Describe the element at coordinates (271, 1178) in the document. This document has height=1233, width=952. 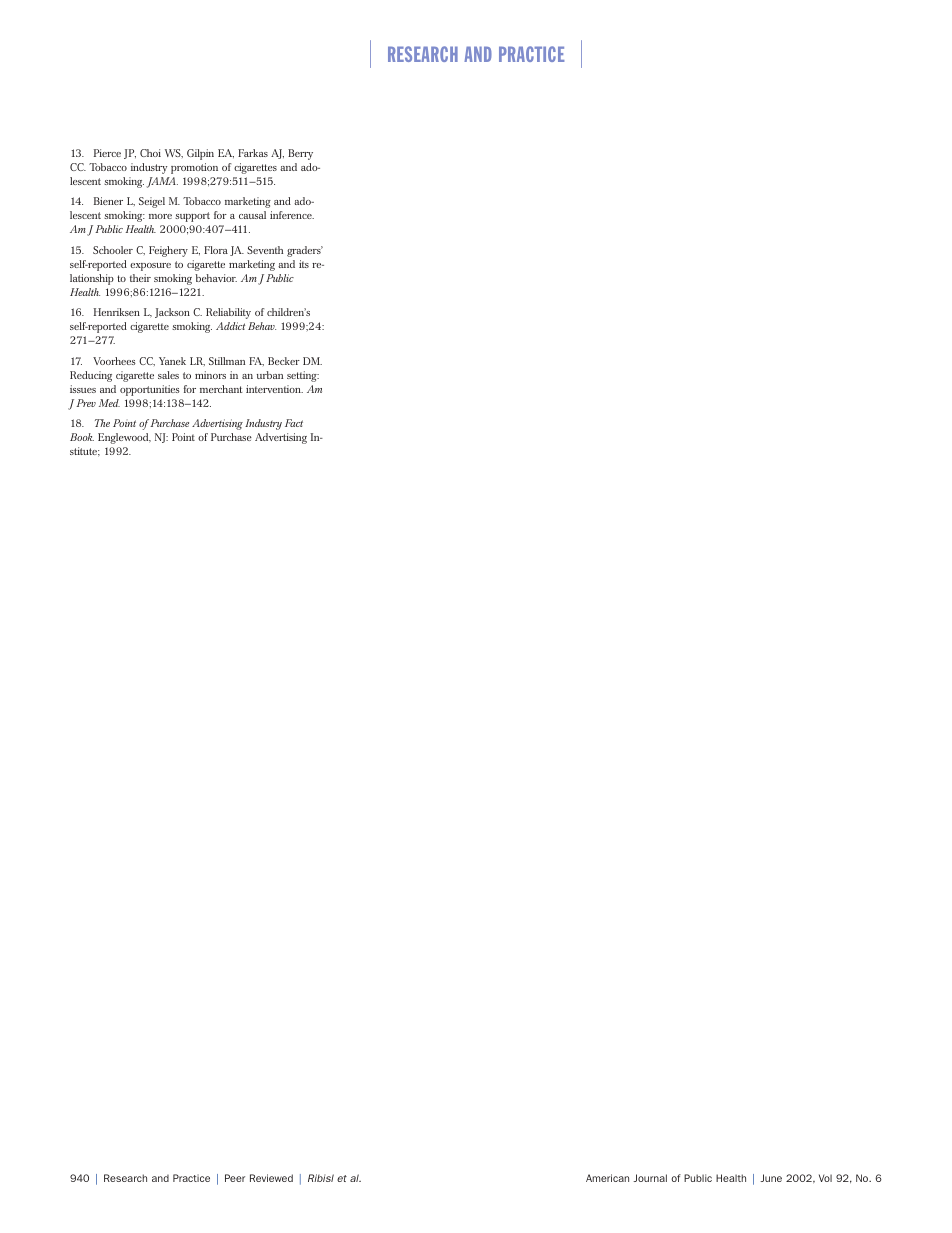
I see `Reviewed` at that location.
